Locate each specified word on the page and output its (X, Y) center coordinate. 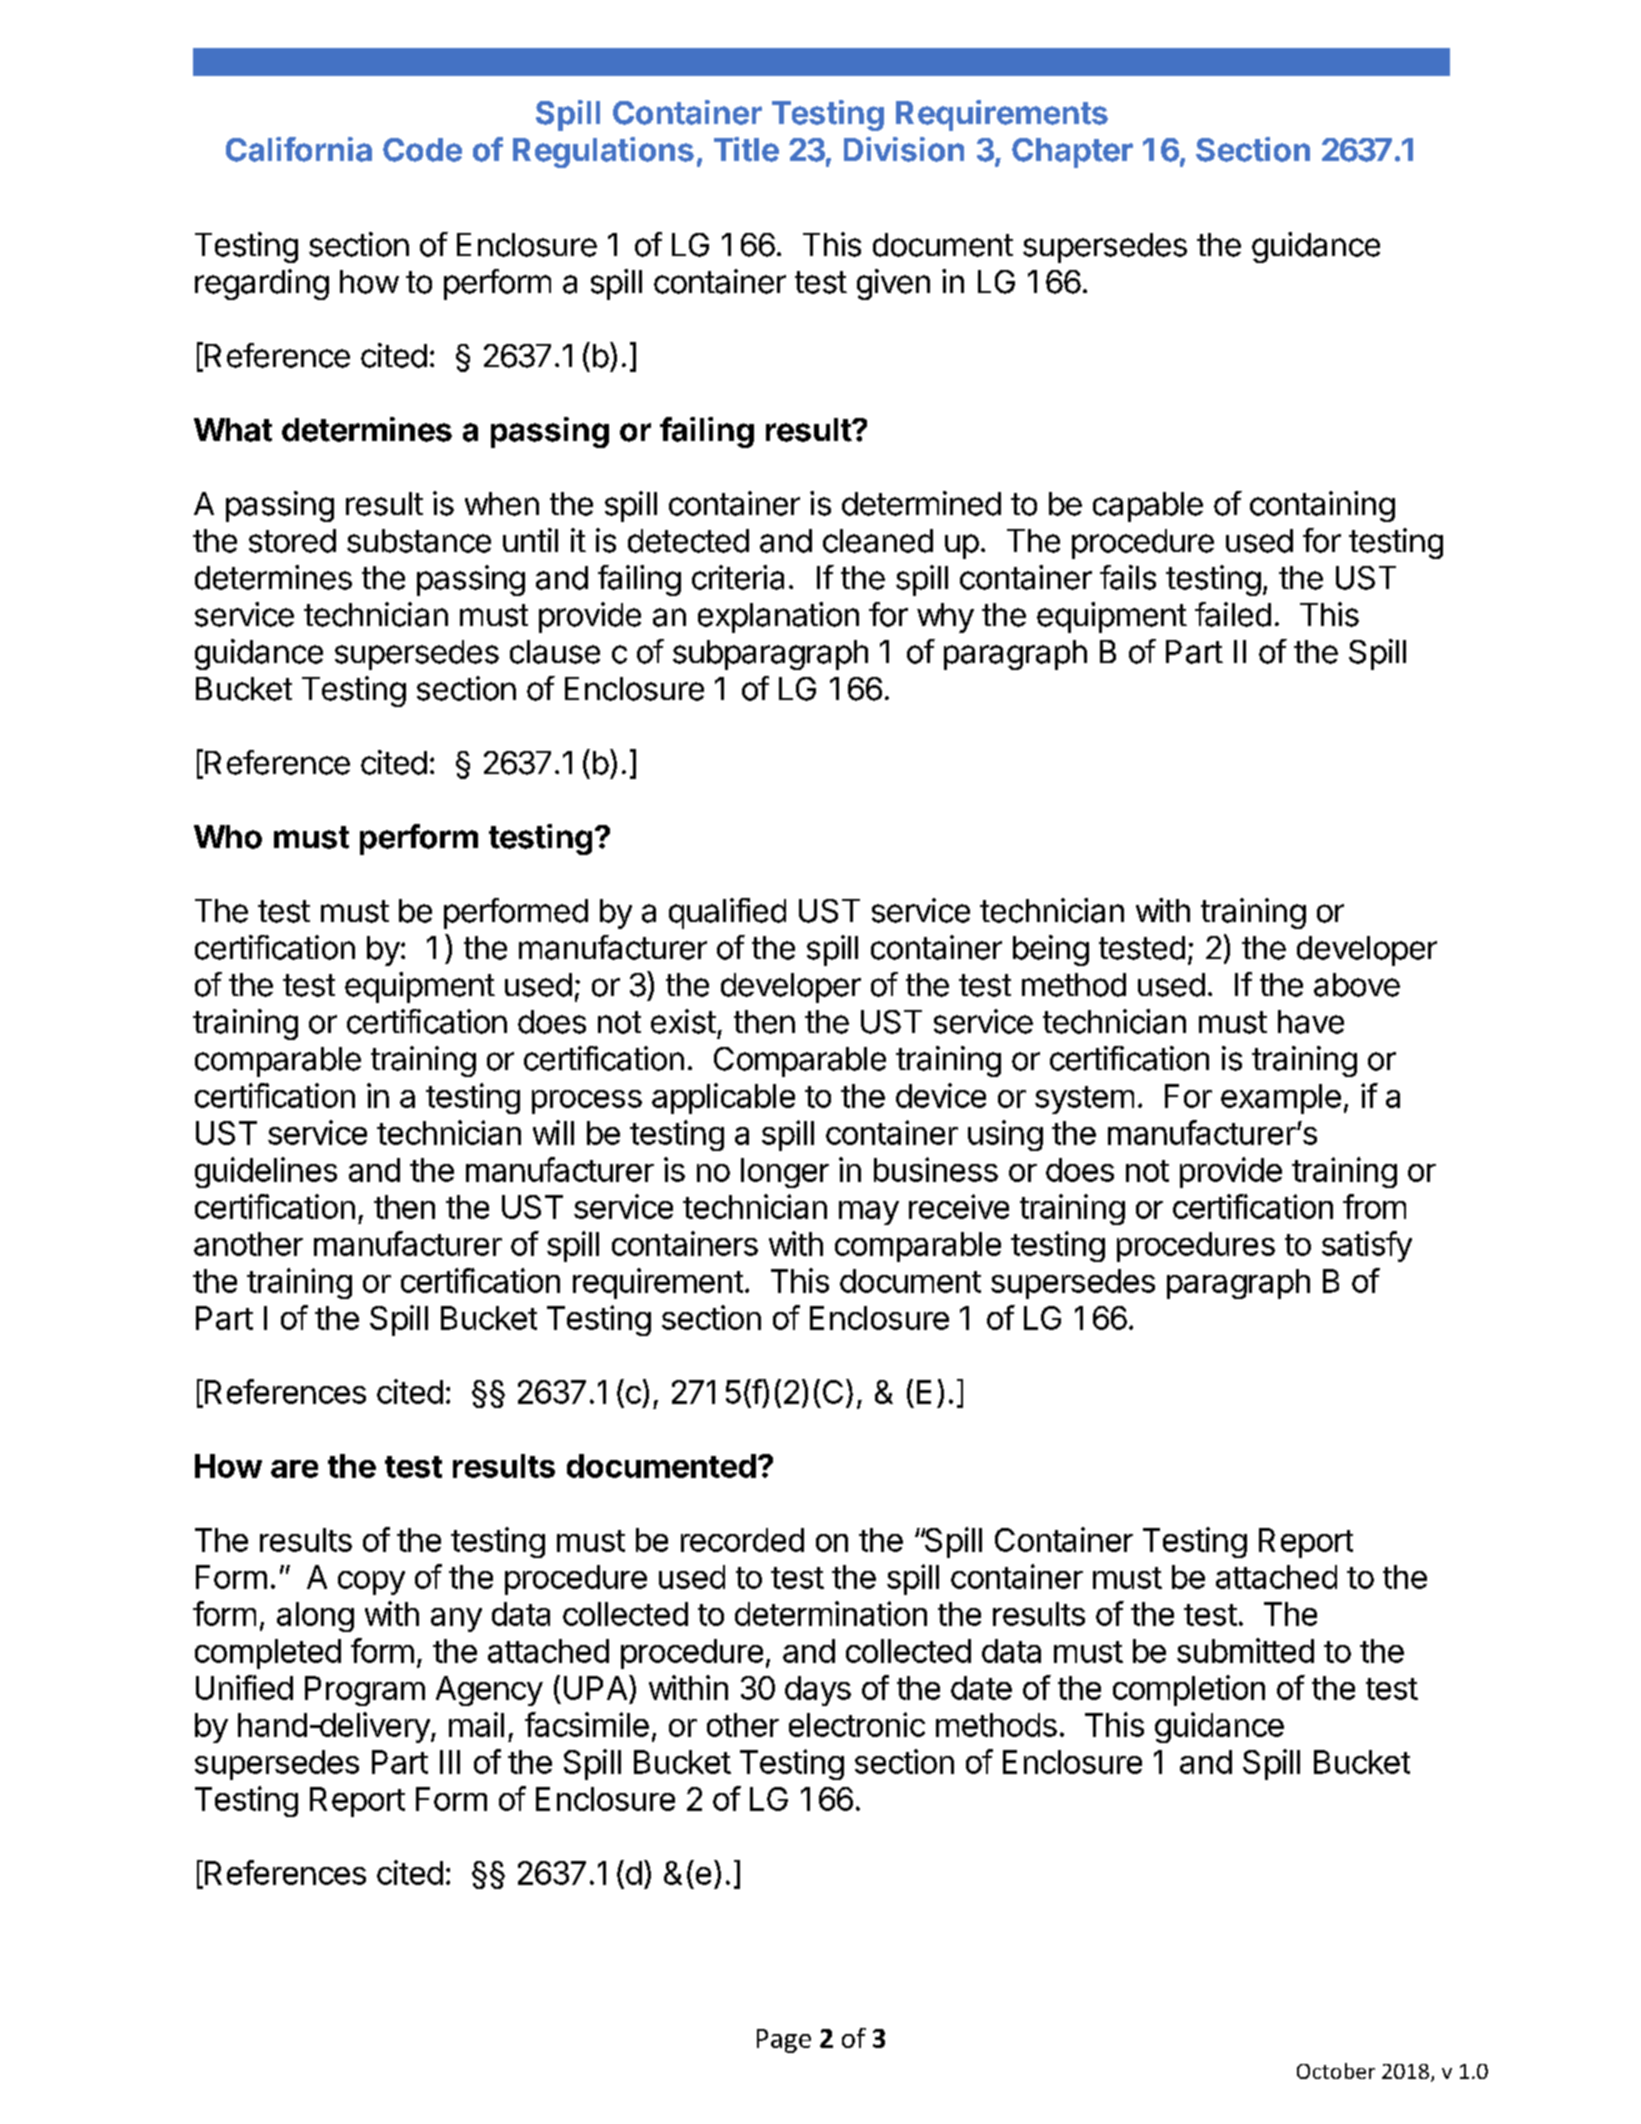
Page (784, 2041)
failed (1233, 614)
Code (422, 150)
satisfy (1367, 1246)
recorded (742, 1540)
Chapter (1072, 153)
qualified (727, 913)
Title (746, 149)
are (294, 1469)
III (450, 1762)
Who (228, 837)
